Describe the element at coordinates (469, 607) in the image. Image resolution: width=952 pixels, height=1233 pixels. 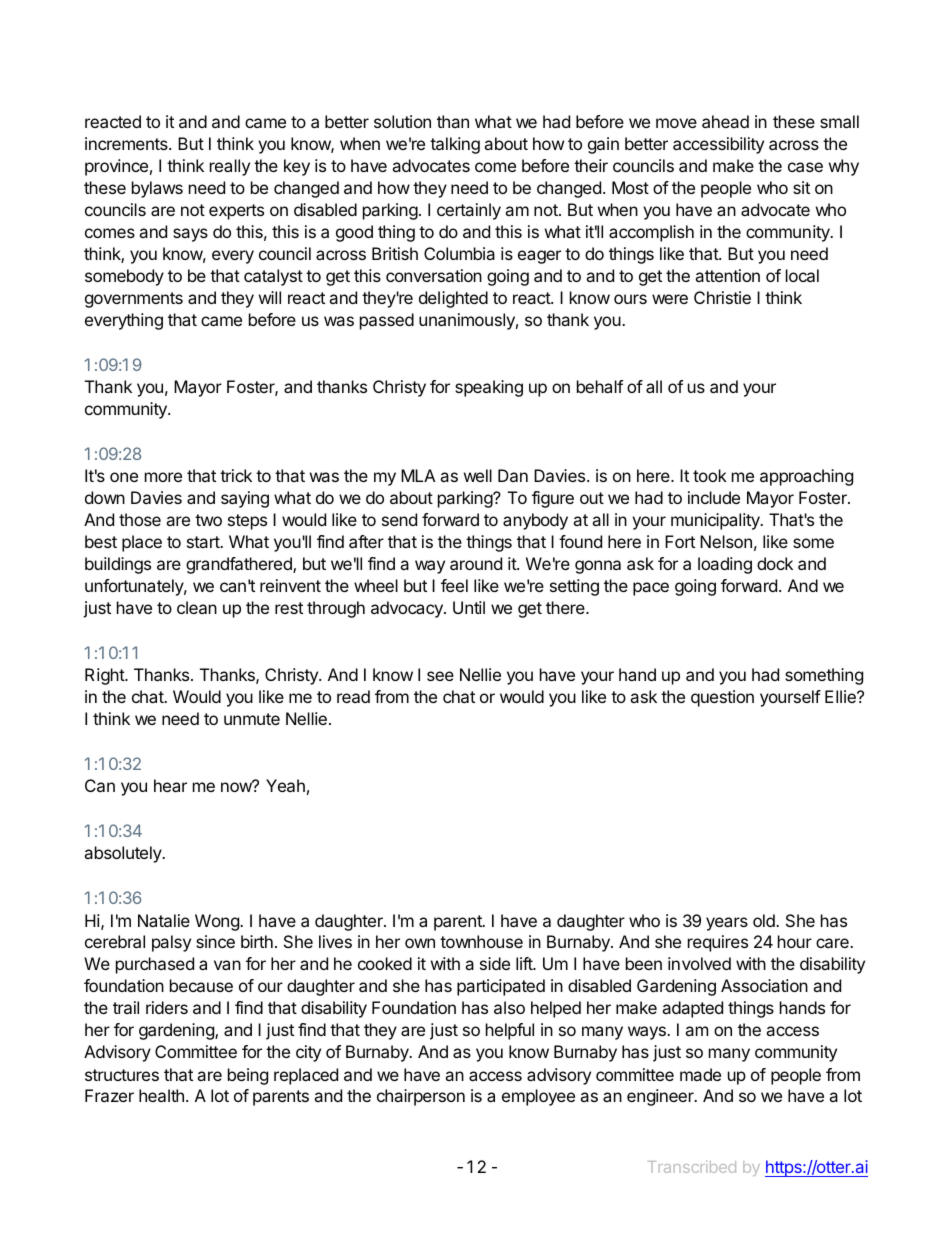
I see `Until` at that location.
